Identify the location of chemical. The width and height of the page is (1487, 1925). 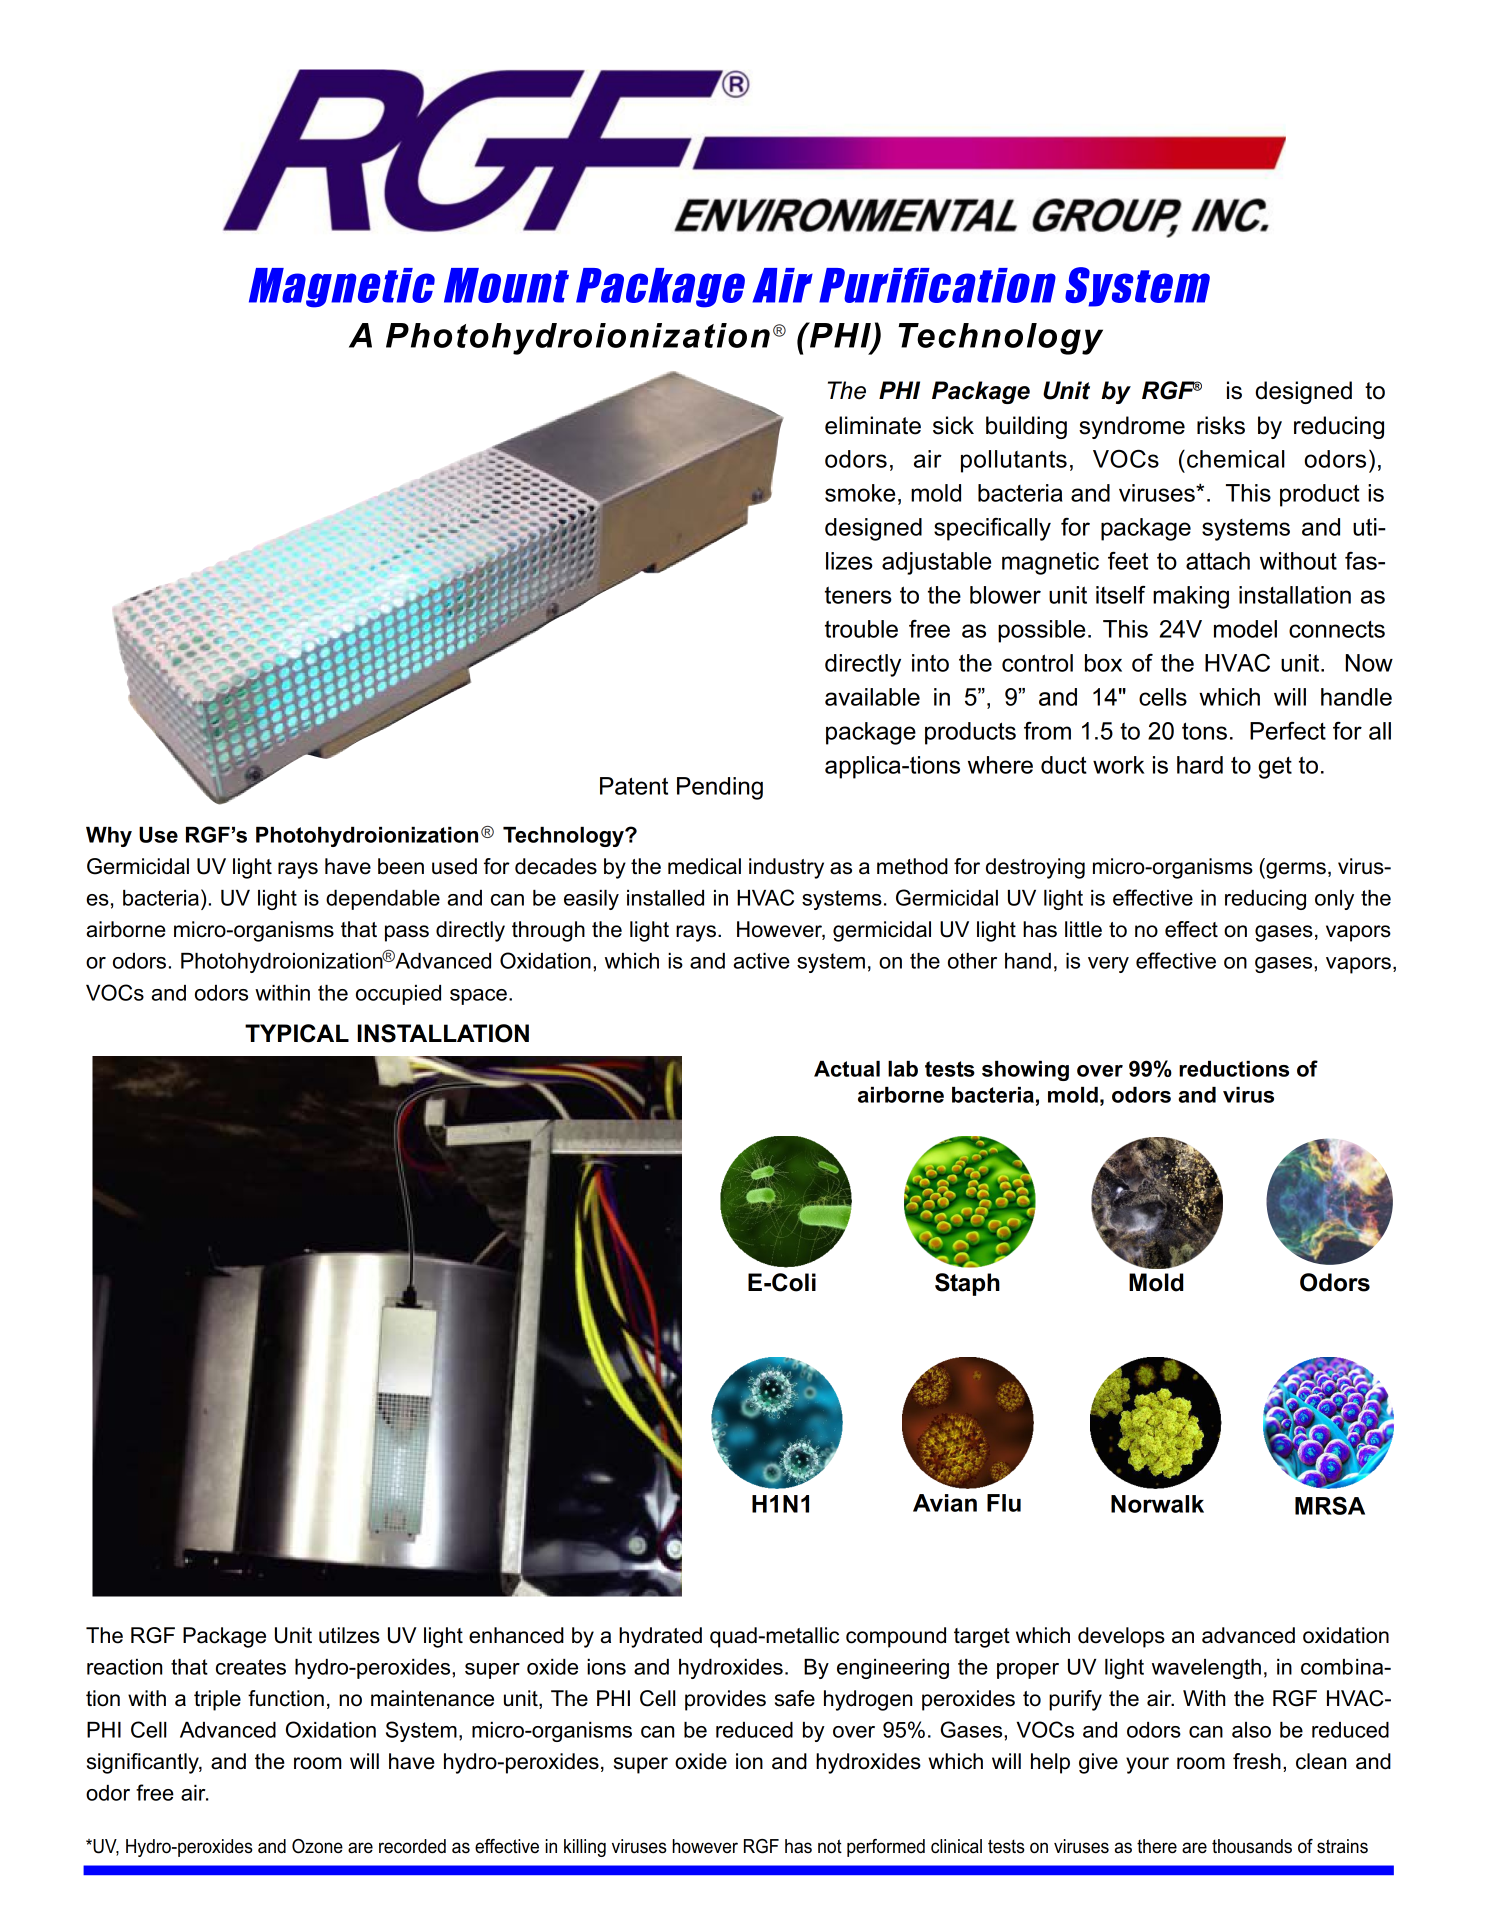
(1236, 459).
